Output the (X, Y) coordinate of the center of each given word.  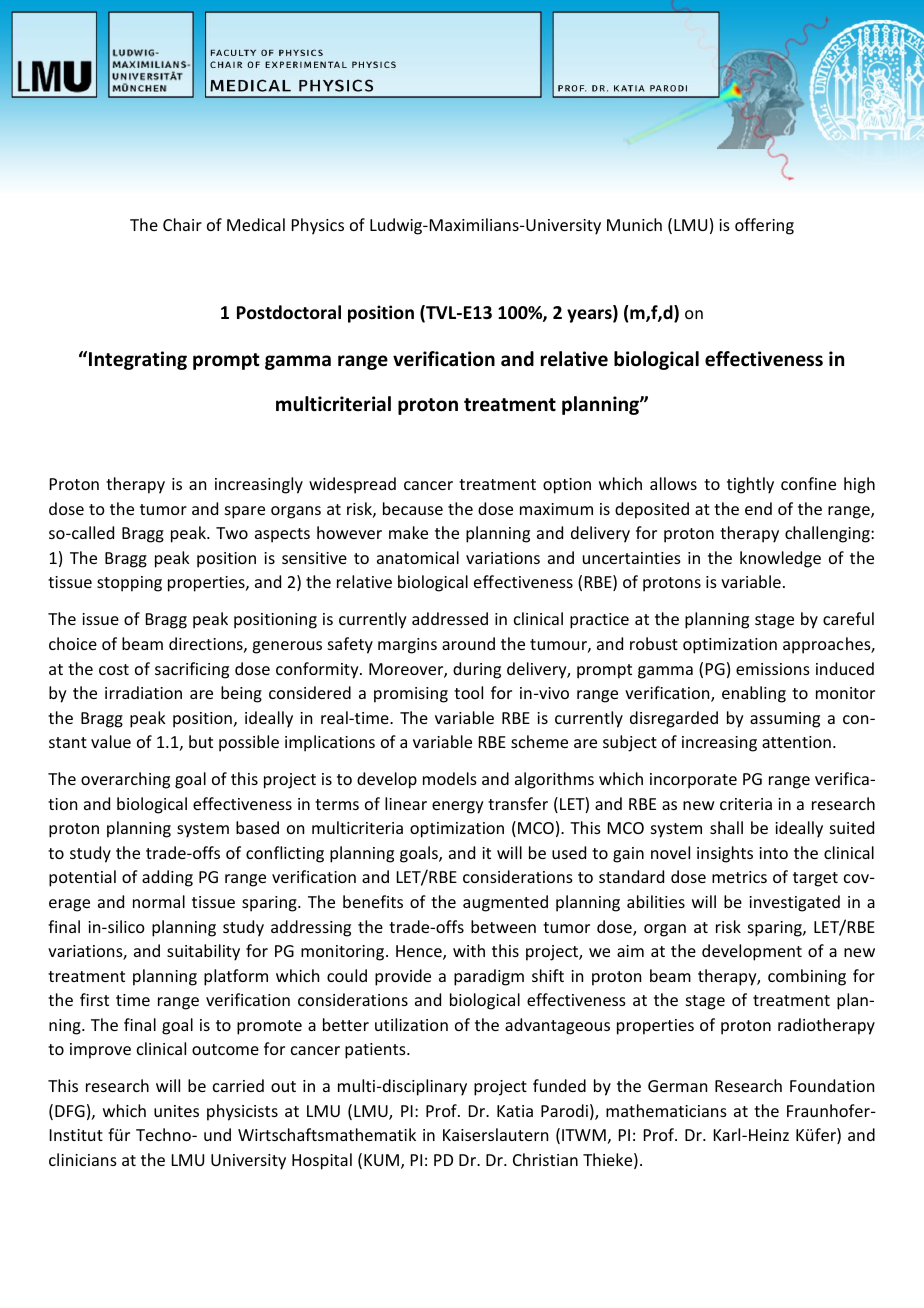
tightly (750, 485)
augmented (505, 903)
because (413, 508)
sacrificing (192, 670)
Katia (515, 1111)
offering (764, 226)
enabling (754, 694)
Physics (318, 226)
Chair (182, 224)
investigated (794, 903)
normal (159, 901)
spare (245, 512)
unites (176, 1111)
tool (468, 692)
